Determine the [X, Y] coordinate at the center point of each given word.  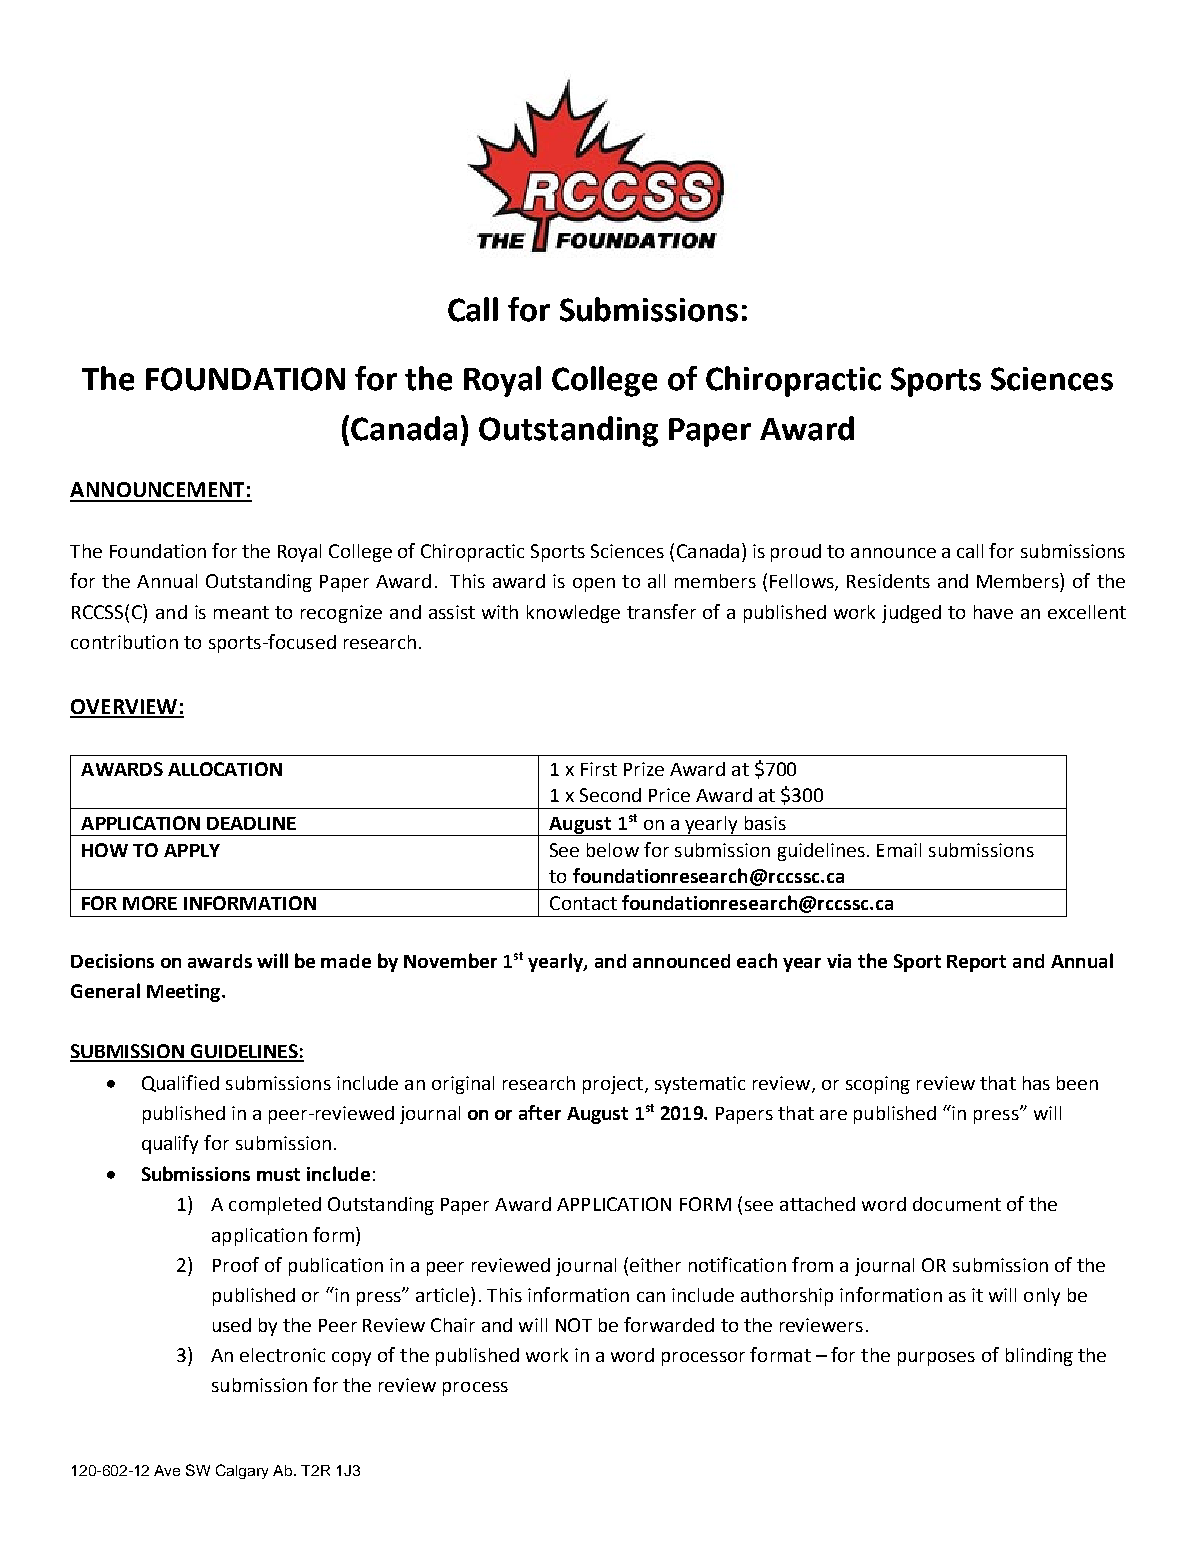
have [993, 612]
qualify [170, 1144]
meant [241, 612]
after [540, 1112]
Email [899, 850]
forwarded [669, 1324]
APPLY [192, 850]
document [957, 1204]
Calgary [242, 1471]
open [594, 585]
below [613, 850]
